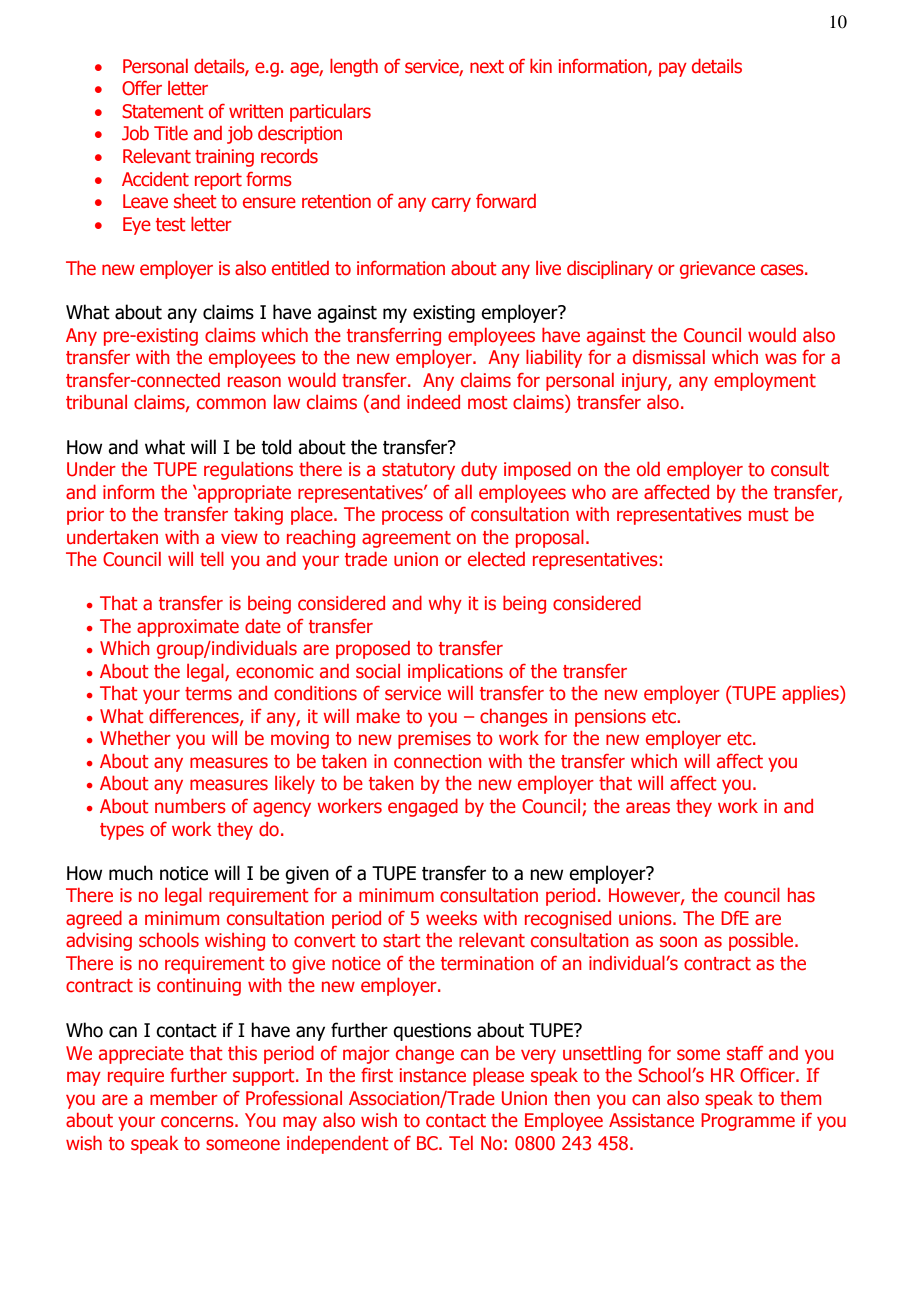 The image size is (924, 1308). I want to click on Programme, so click(748, 1122).
